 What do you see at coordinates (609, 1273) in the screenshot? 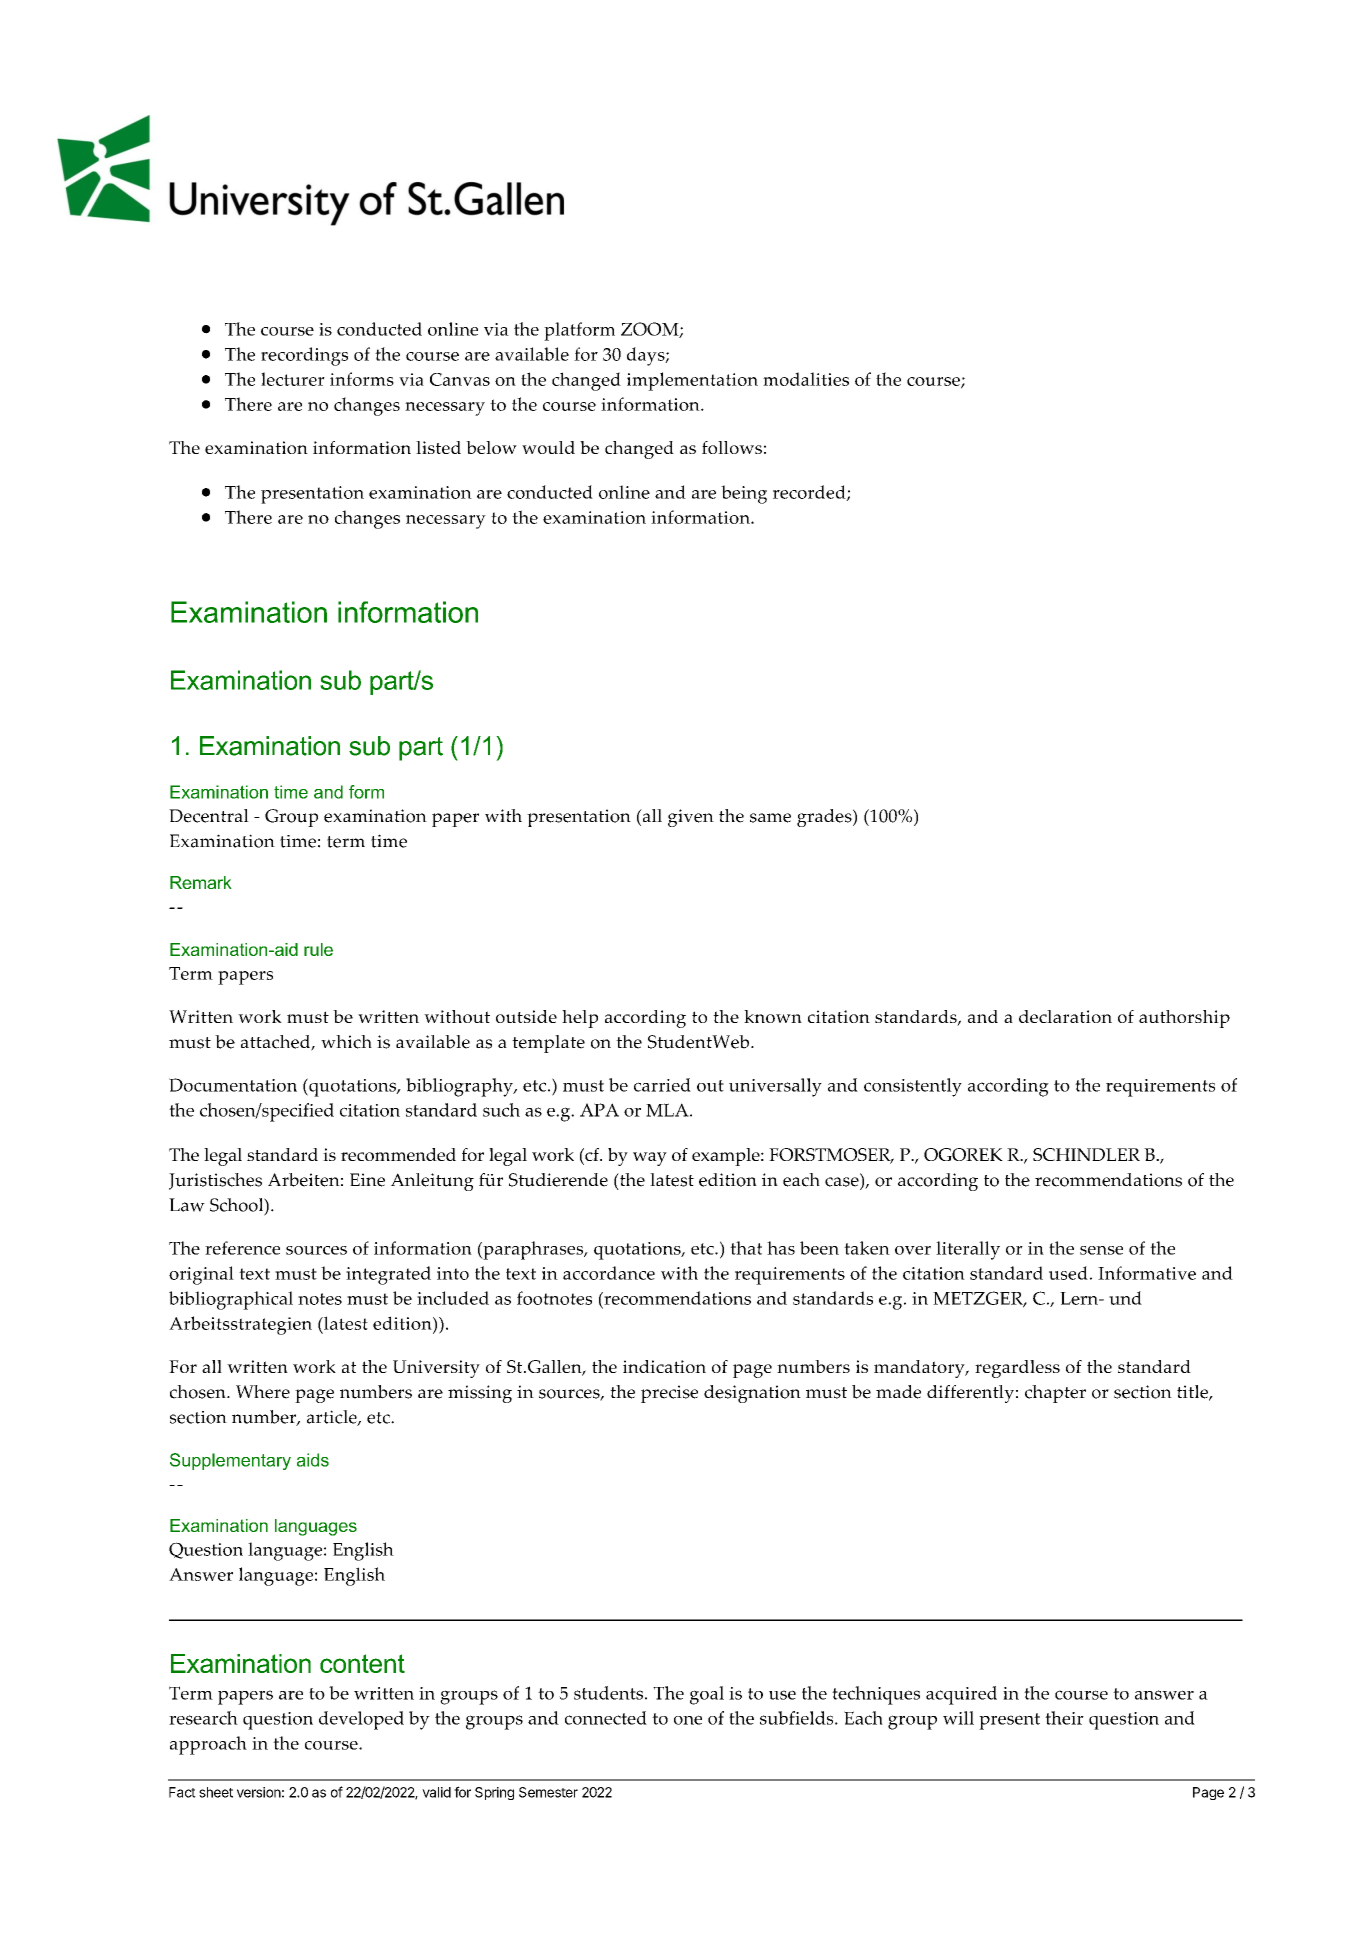
I see `accordance` at bounding box center [609, 1273].
